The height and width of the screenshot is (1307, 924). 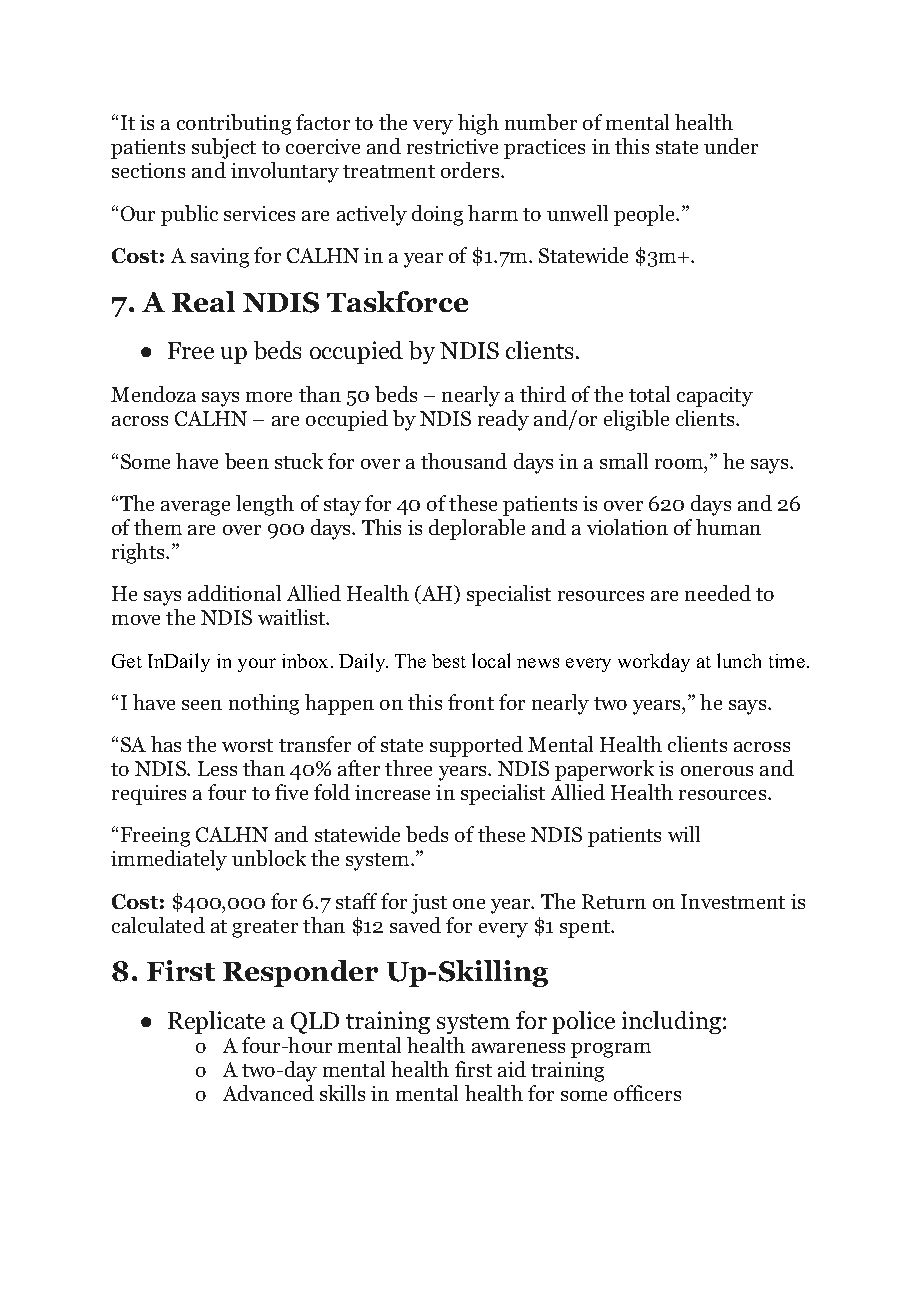 I want to click on needed, so click(x=718, y=593).
